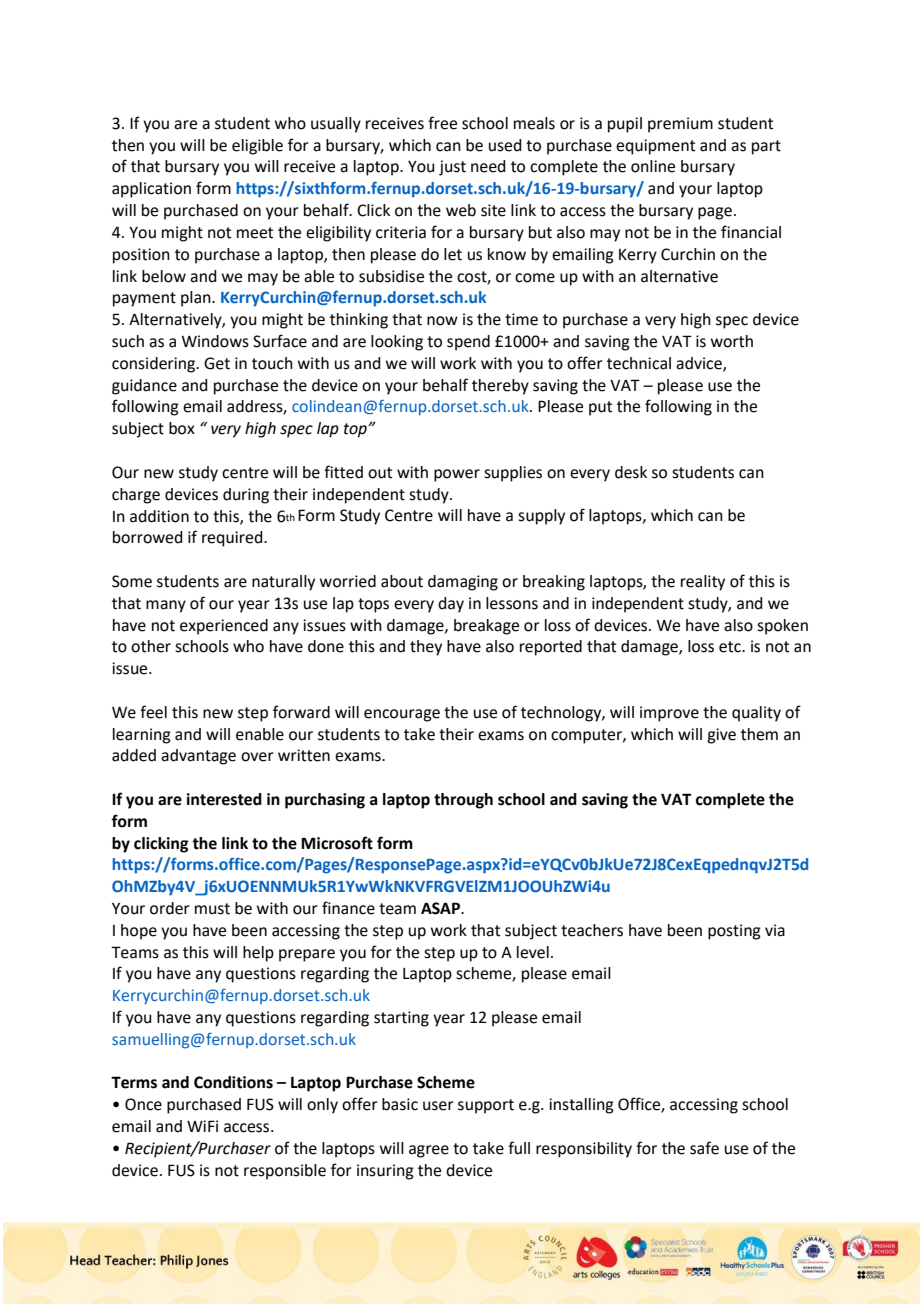 Image resolution: width=924 pixels, height=1308 pixels. What do you see at coordinates (721, 736) in the document?
I see `give` at bounding box center [721, 736].
